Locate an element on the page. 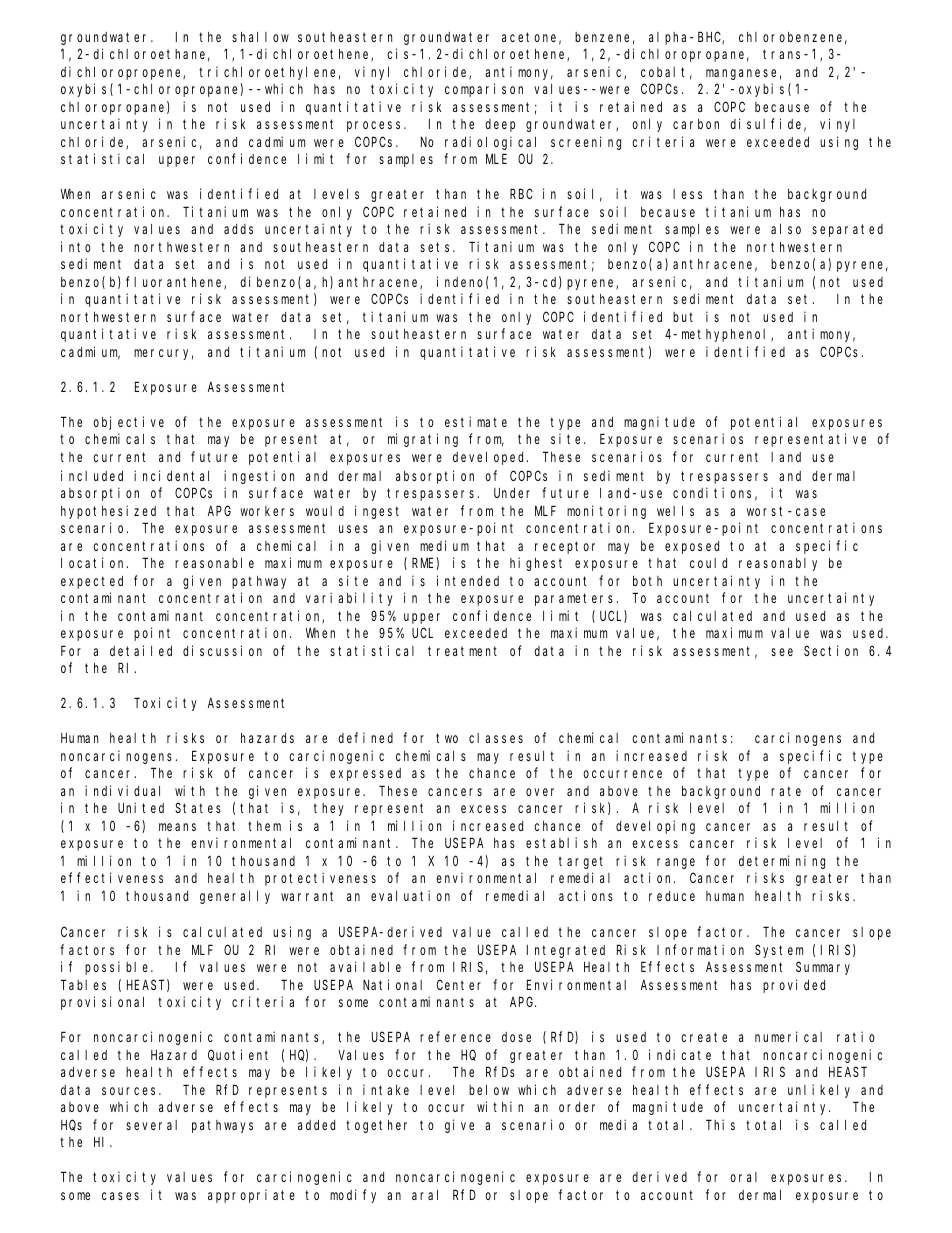 Image resolution: width=952 pixels, height=1233 pixels. also is located at coordinates (786, 229).
